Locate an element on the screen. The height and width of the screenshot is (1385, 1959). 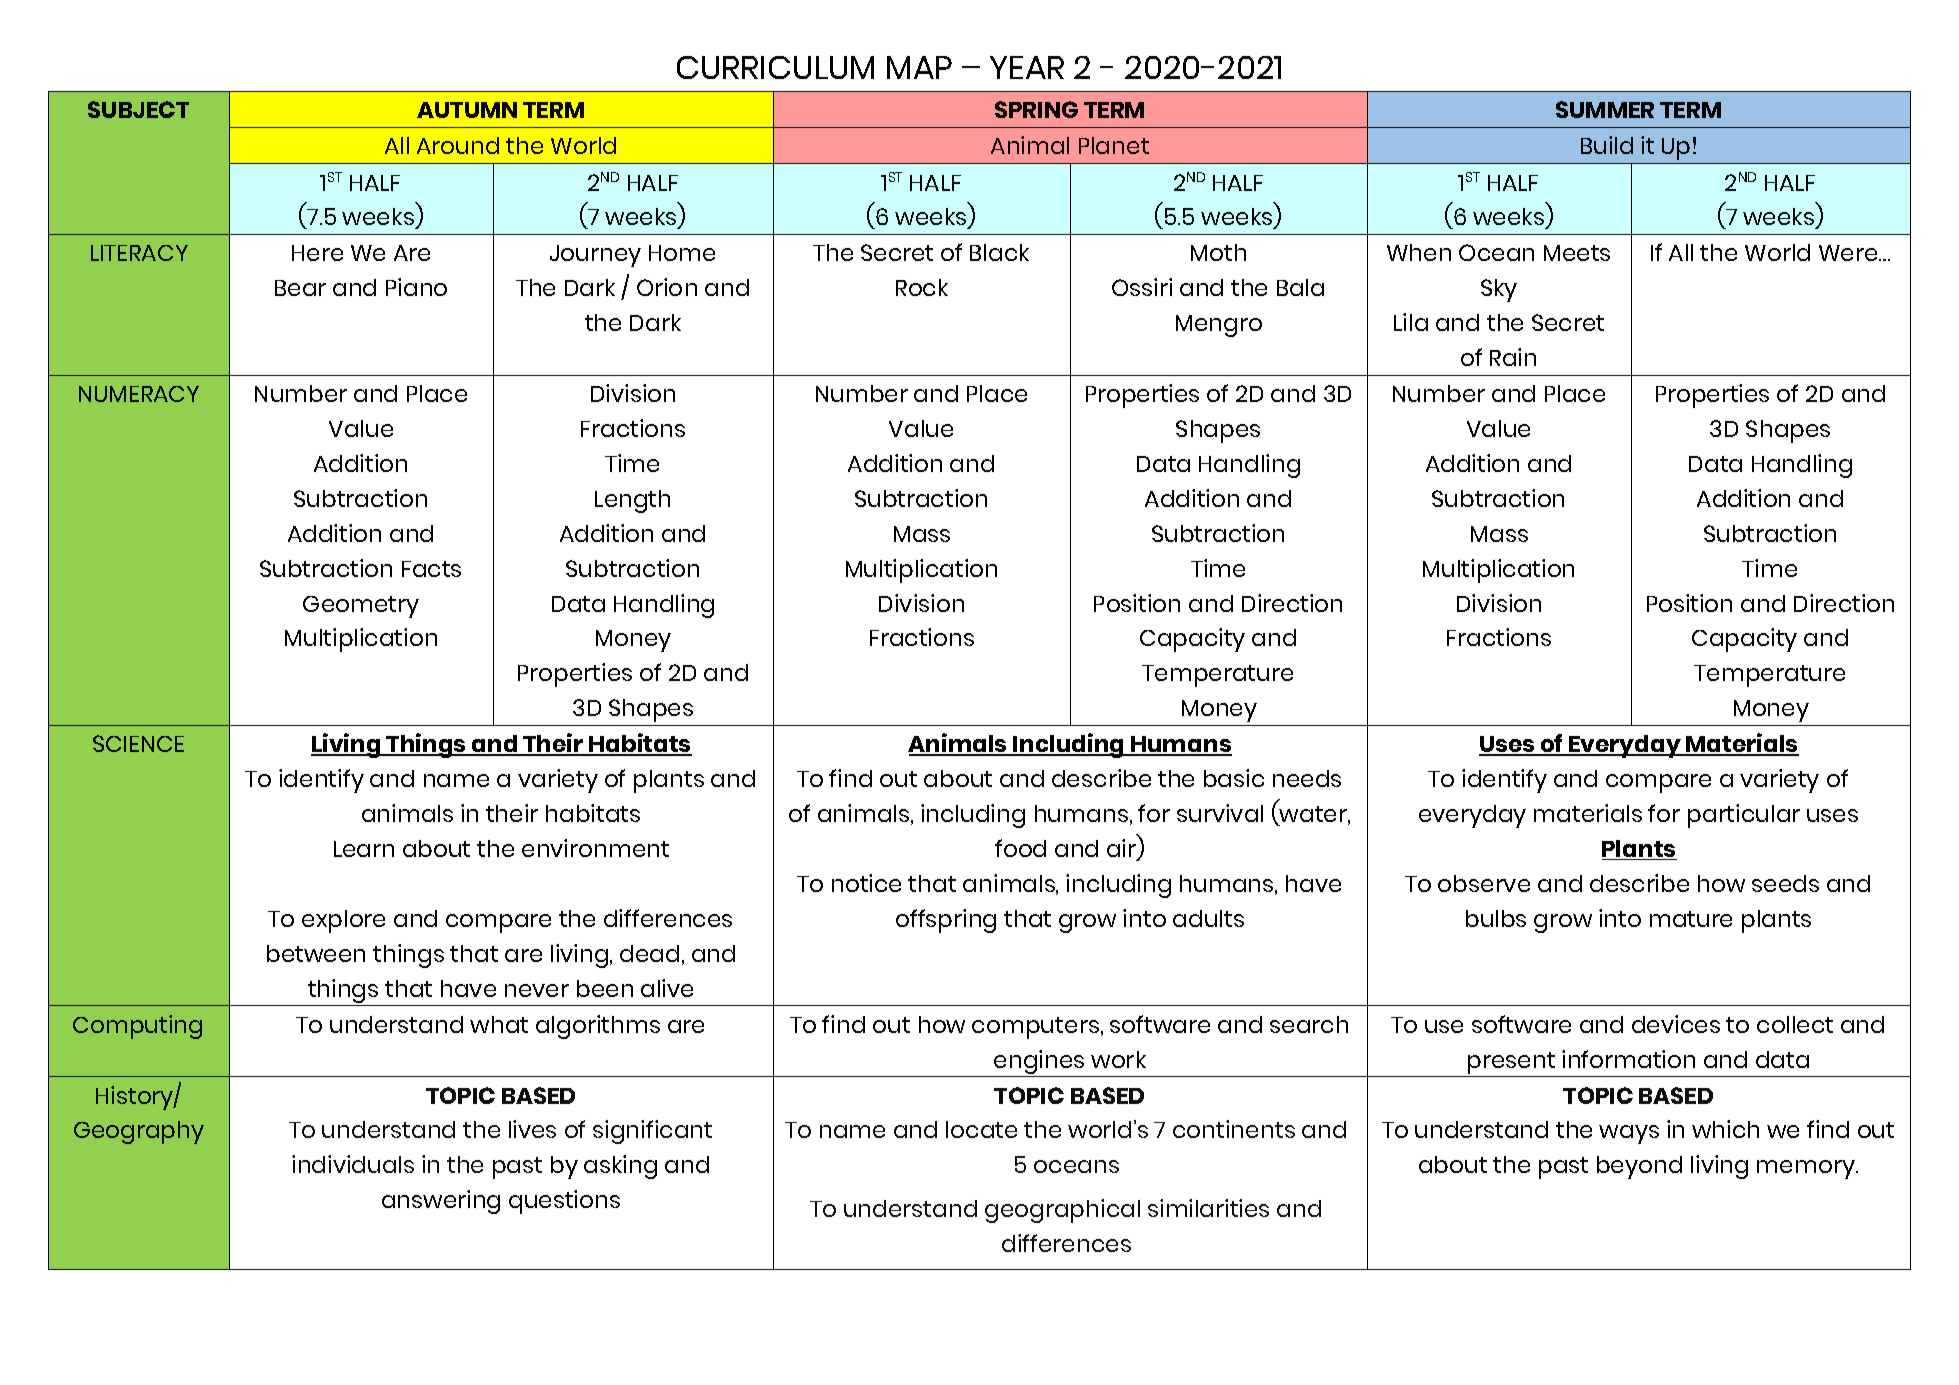
particular is located at coordinates (1744, 816).
